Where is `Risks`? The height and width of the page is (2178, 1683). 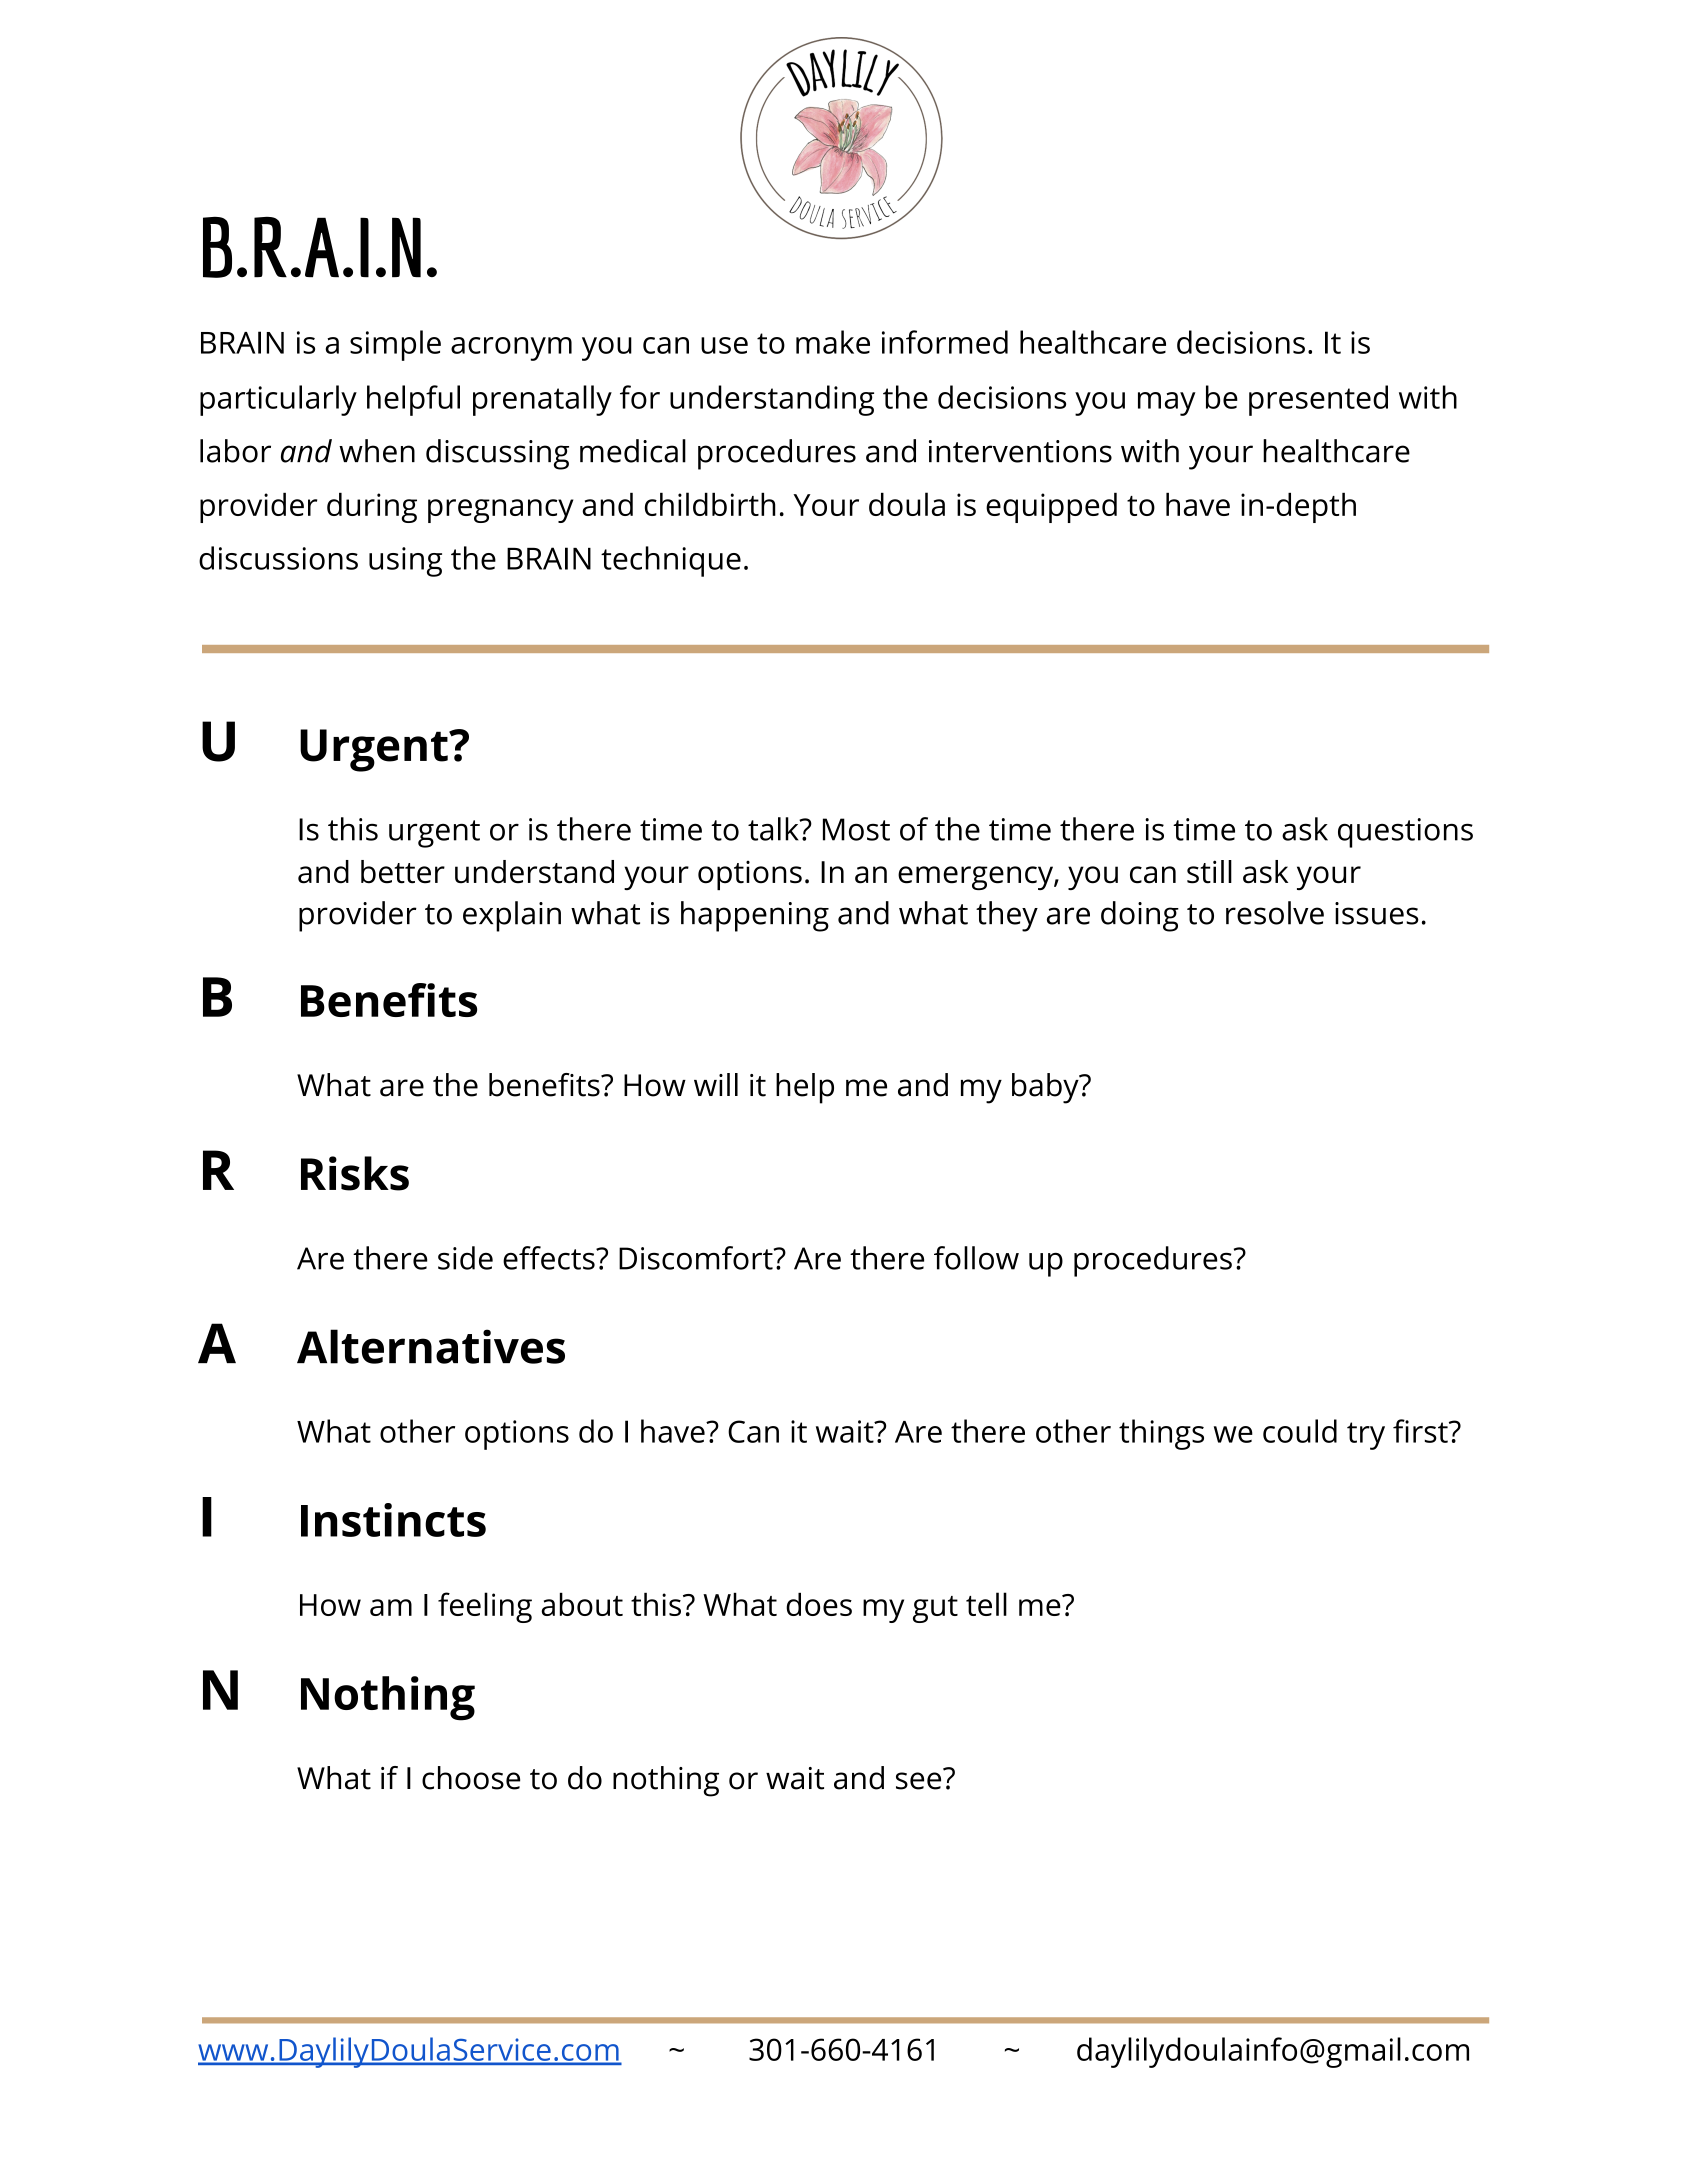 Risks is located at coordinates (355, 1173).
